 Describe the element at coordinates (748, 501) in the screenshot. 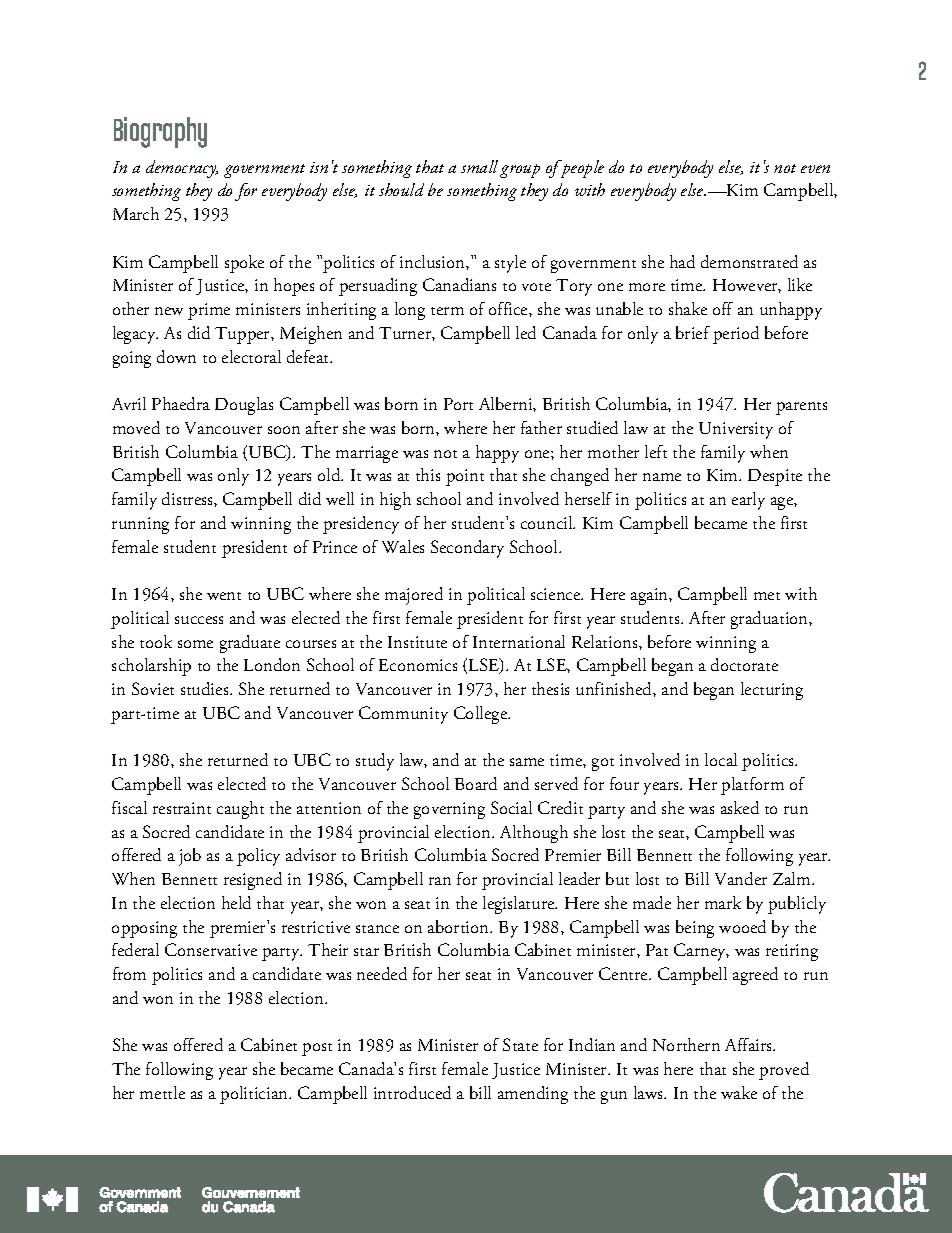

I see `early` at that location.
